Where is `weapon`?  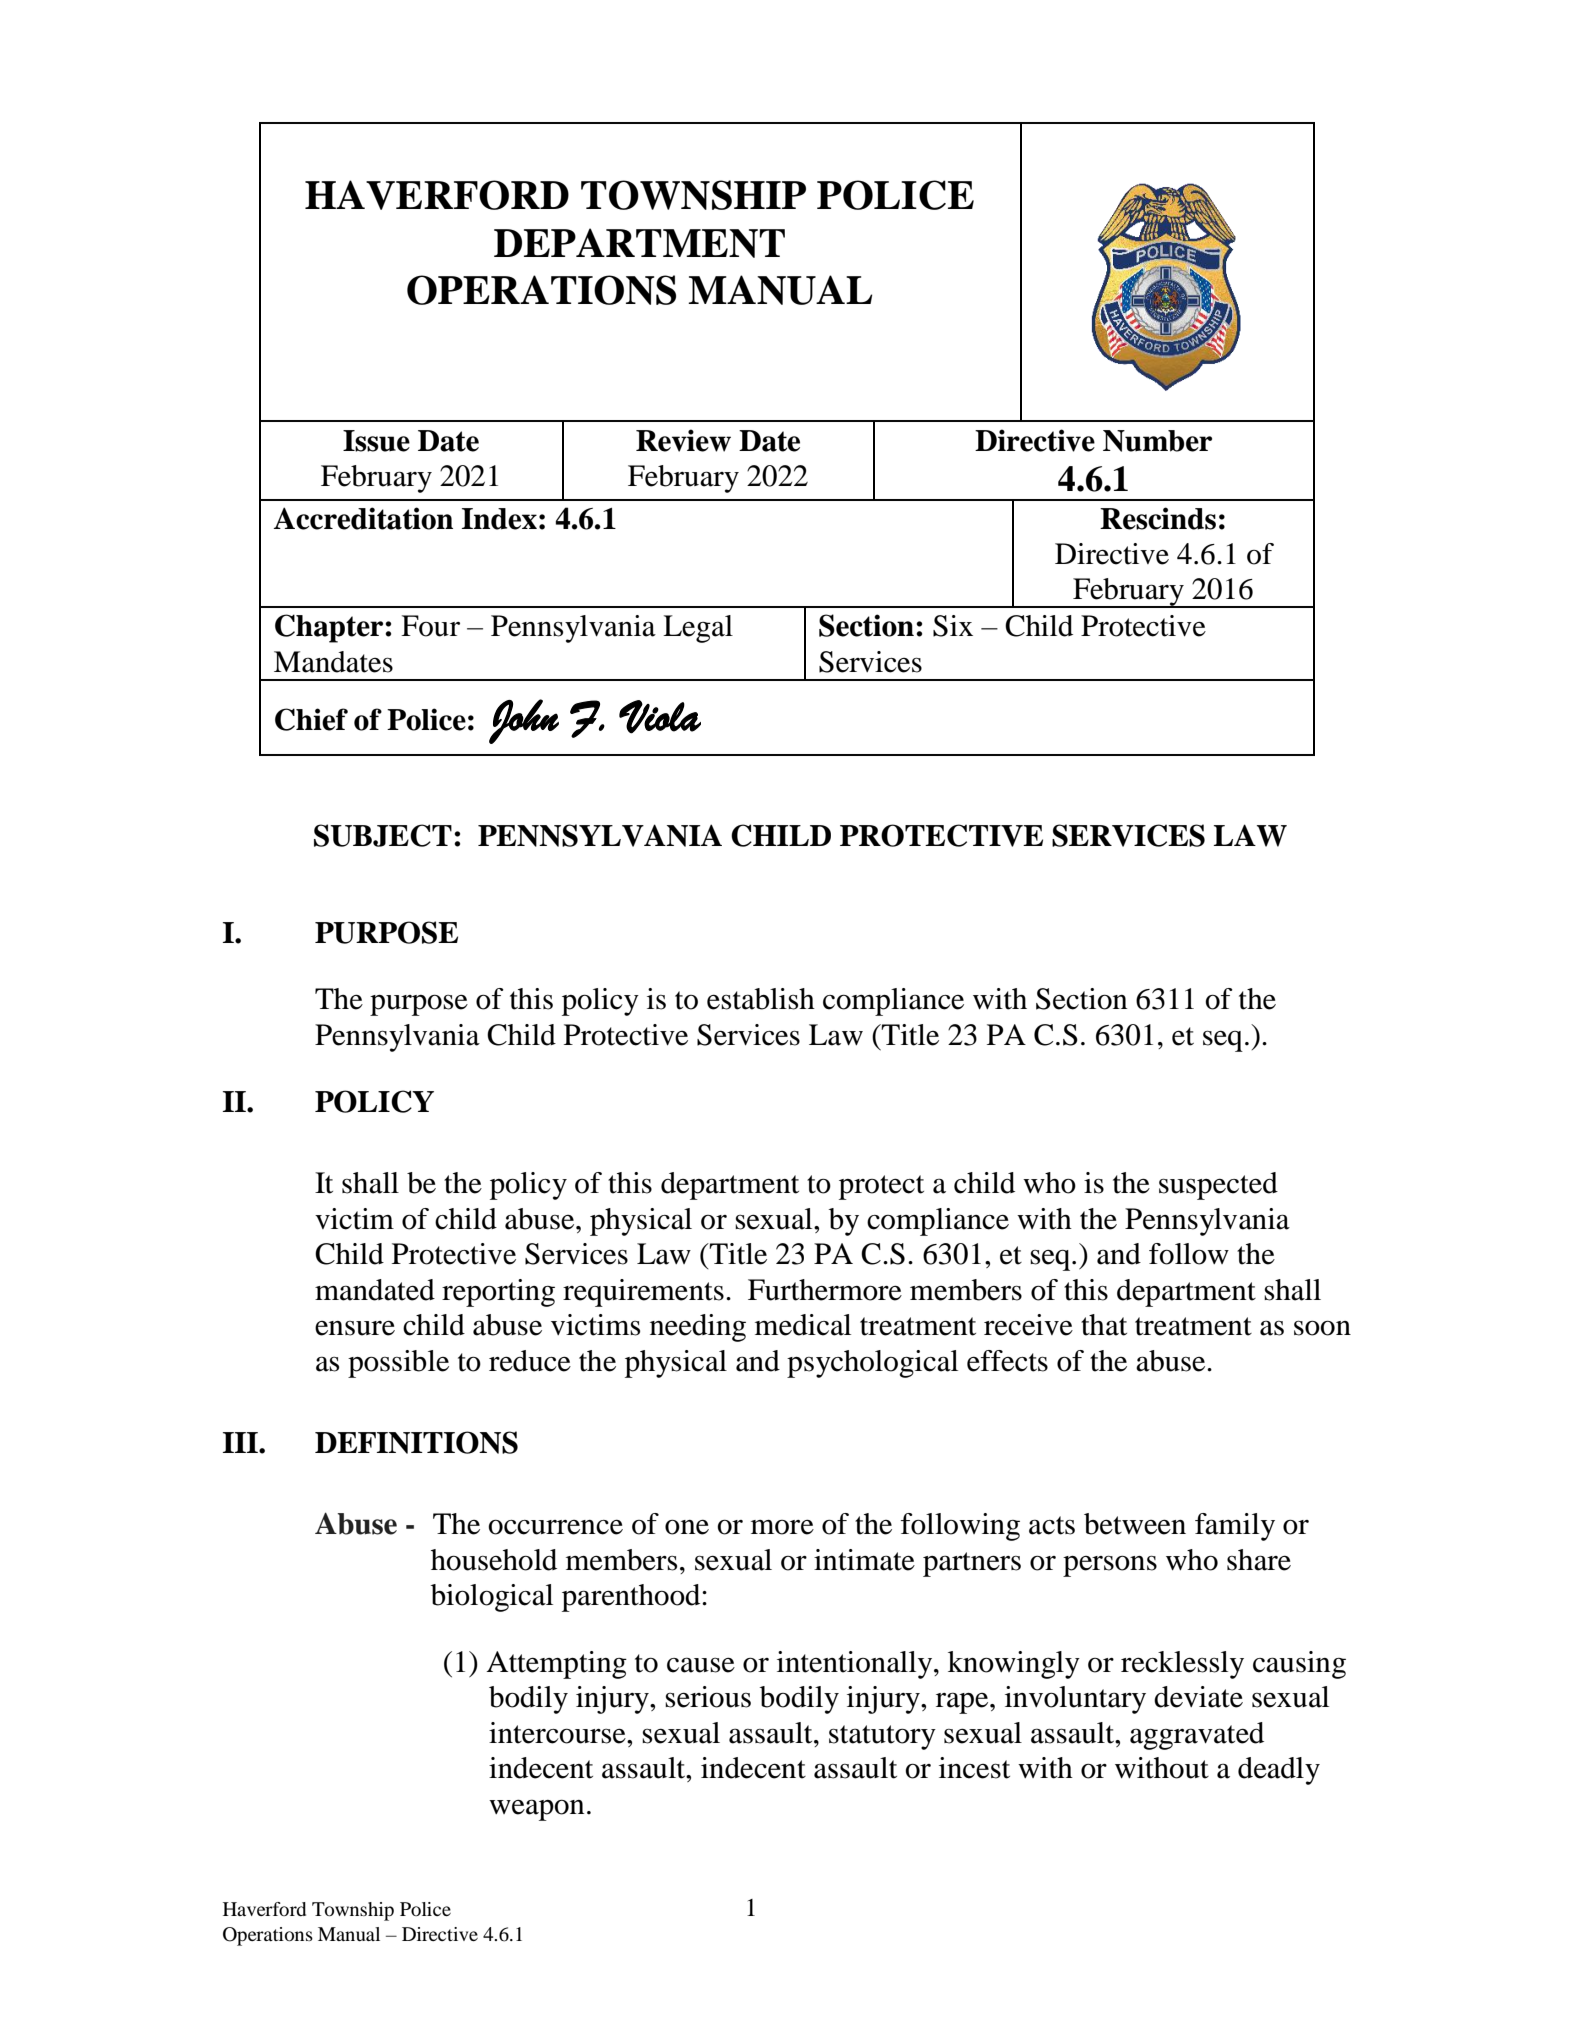 weapon is located at coordinates (537, 1810).
